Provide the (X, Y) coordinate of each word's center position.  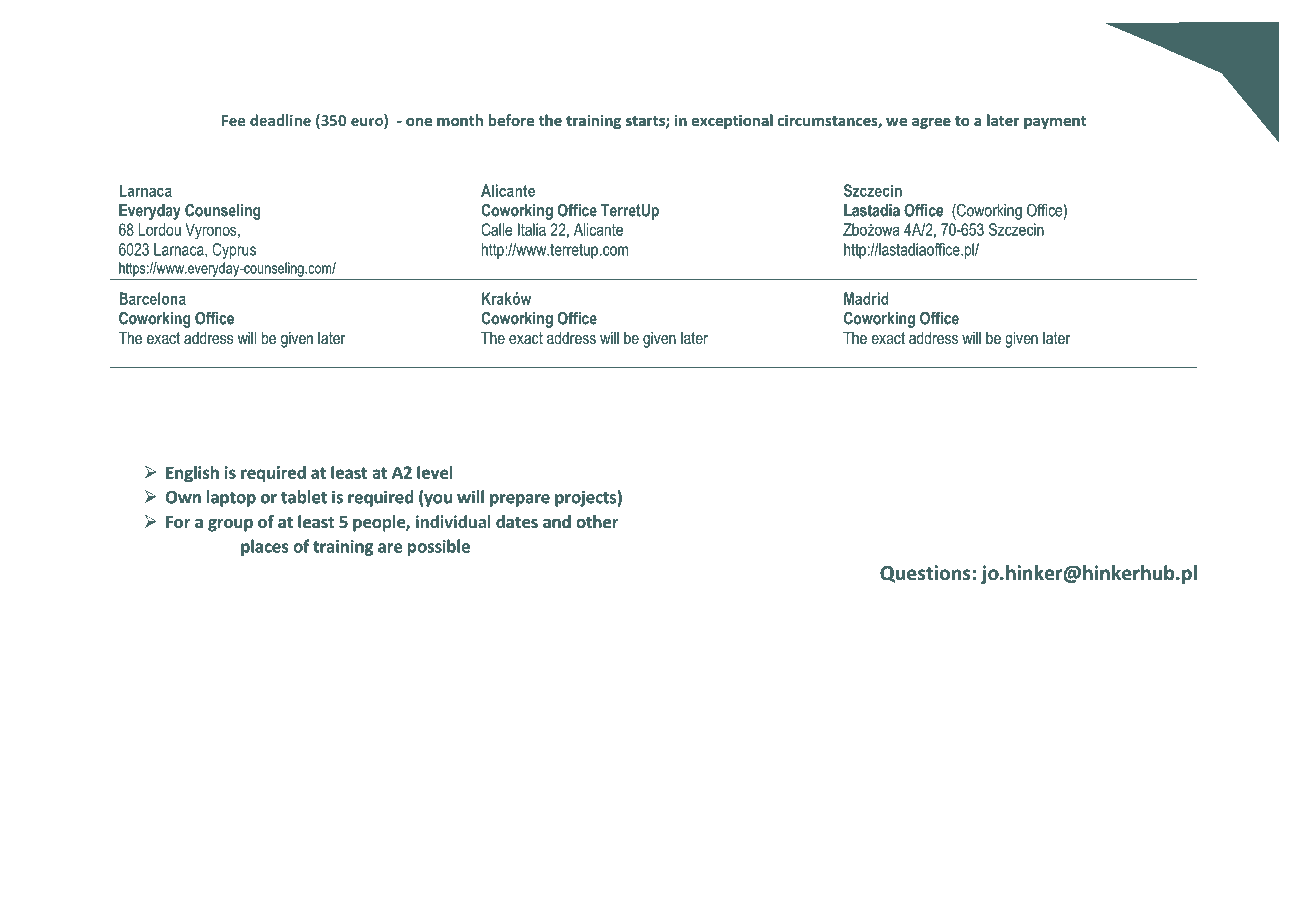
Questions (926, 574)
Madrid (866, 298)
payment (1055, 122)
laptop (231, 498)
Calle (496, 229)
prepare (520, 500)
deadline (280, 120)
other (597, 522)
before (511, 120)
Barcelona (152, 298)
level (435, 472)
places (264, 547)
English (192, 474)
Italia (532, 229)
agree (931, 123)
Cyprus (234, 251)
